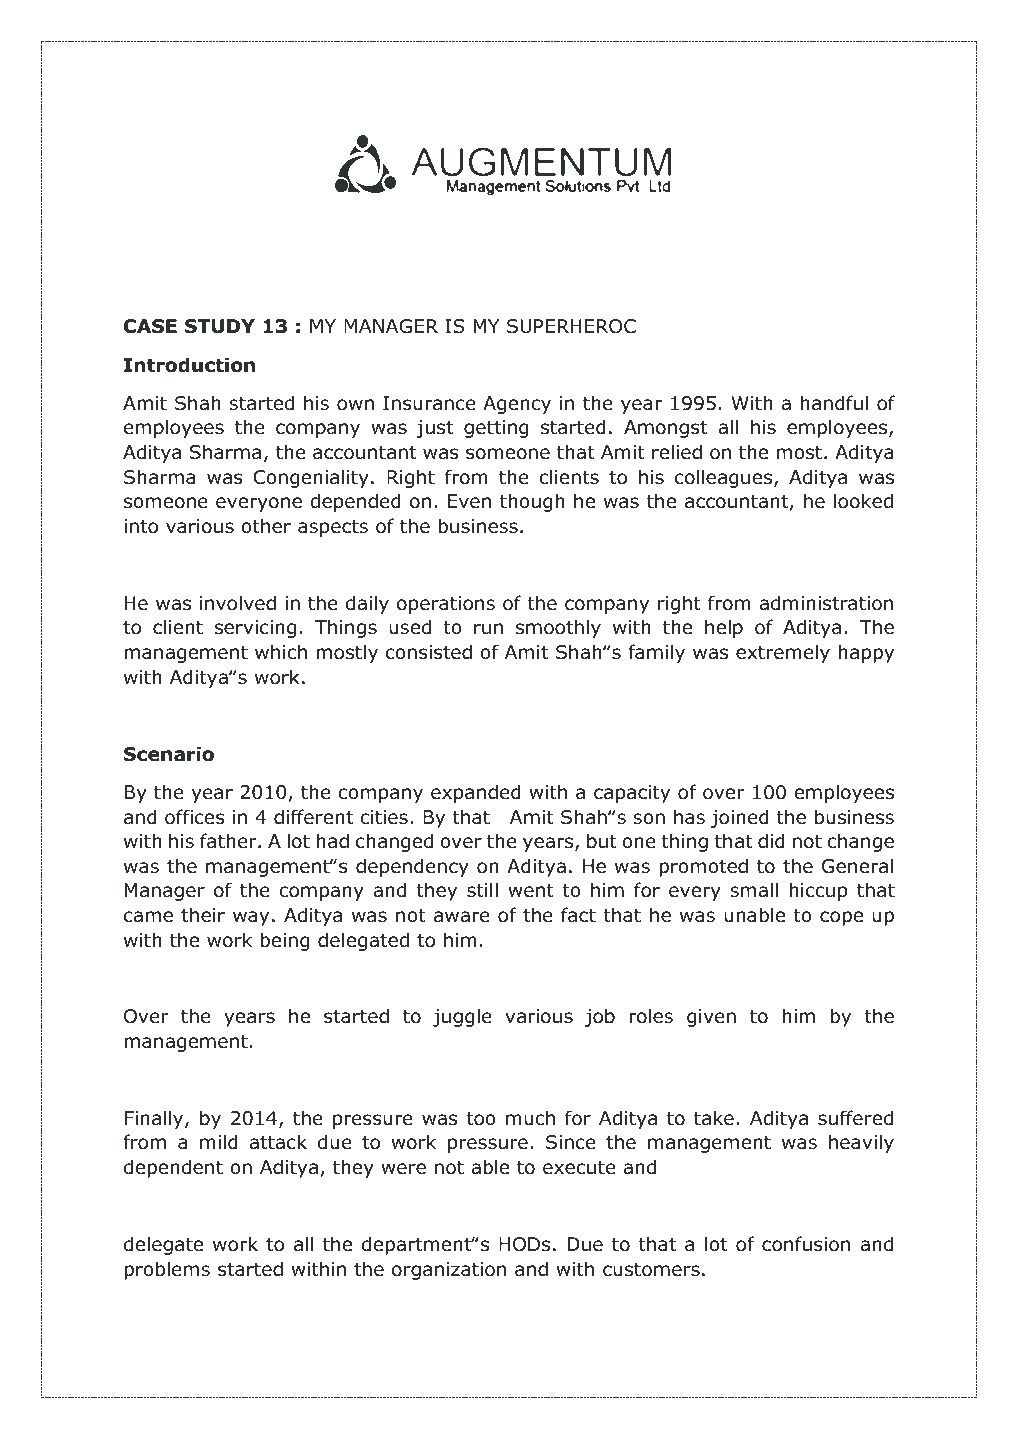  I want to click on problems, so click(167, 1270).
